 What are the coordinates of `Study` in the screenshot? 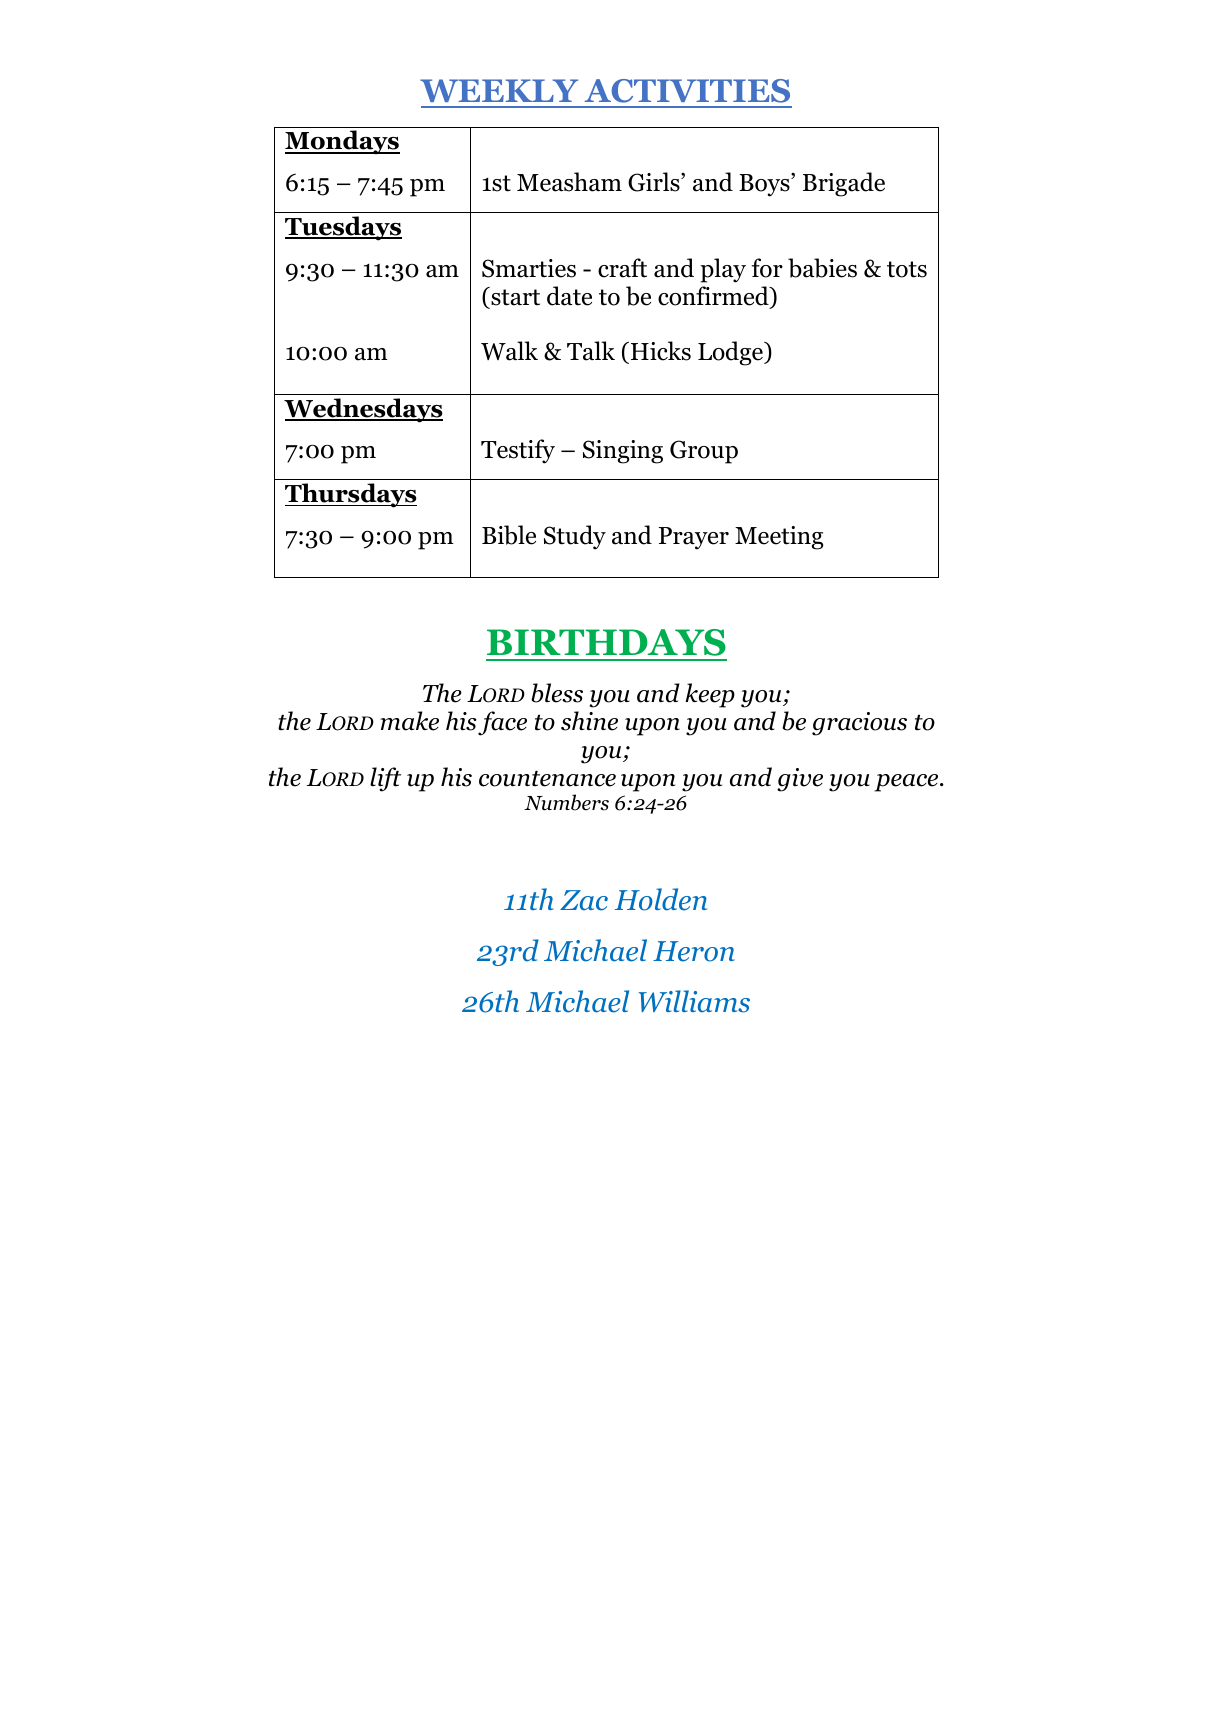 It's located at (575, 537).
